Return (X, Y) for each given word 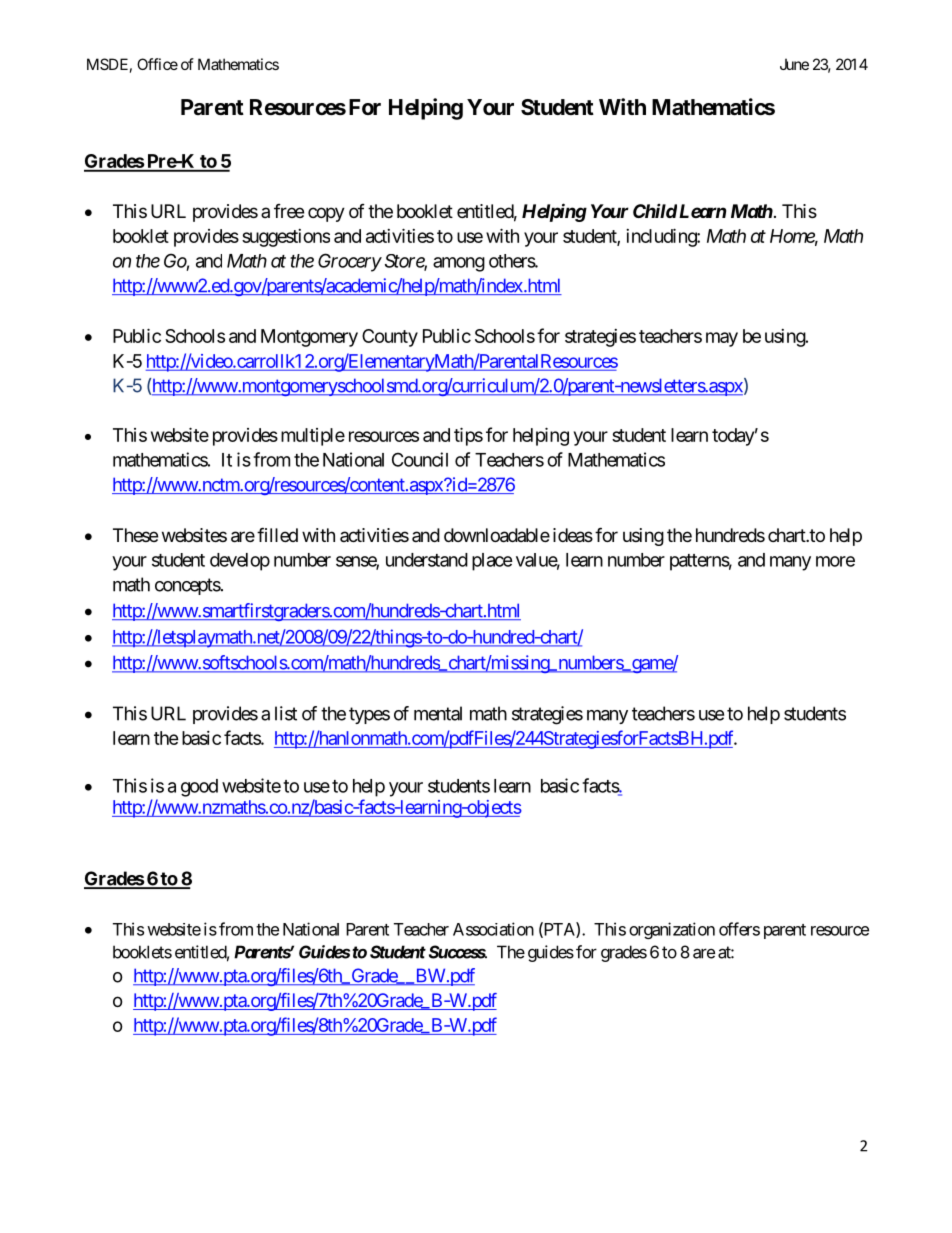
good (199, 788)
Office (157, 64)
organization (672, 930)
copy (326, 214)
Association (493, 929)
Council (420, 459)
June (794, 64)
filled (277, 534)
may (722, 339)
